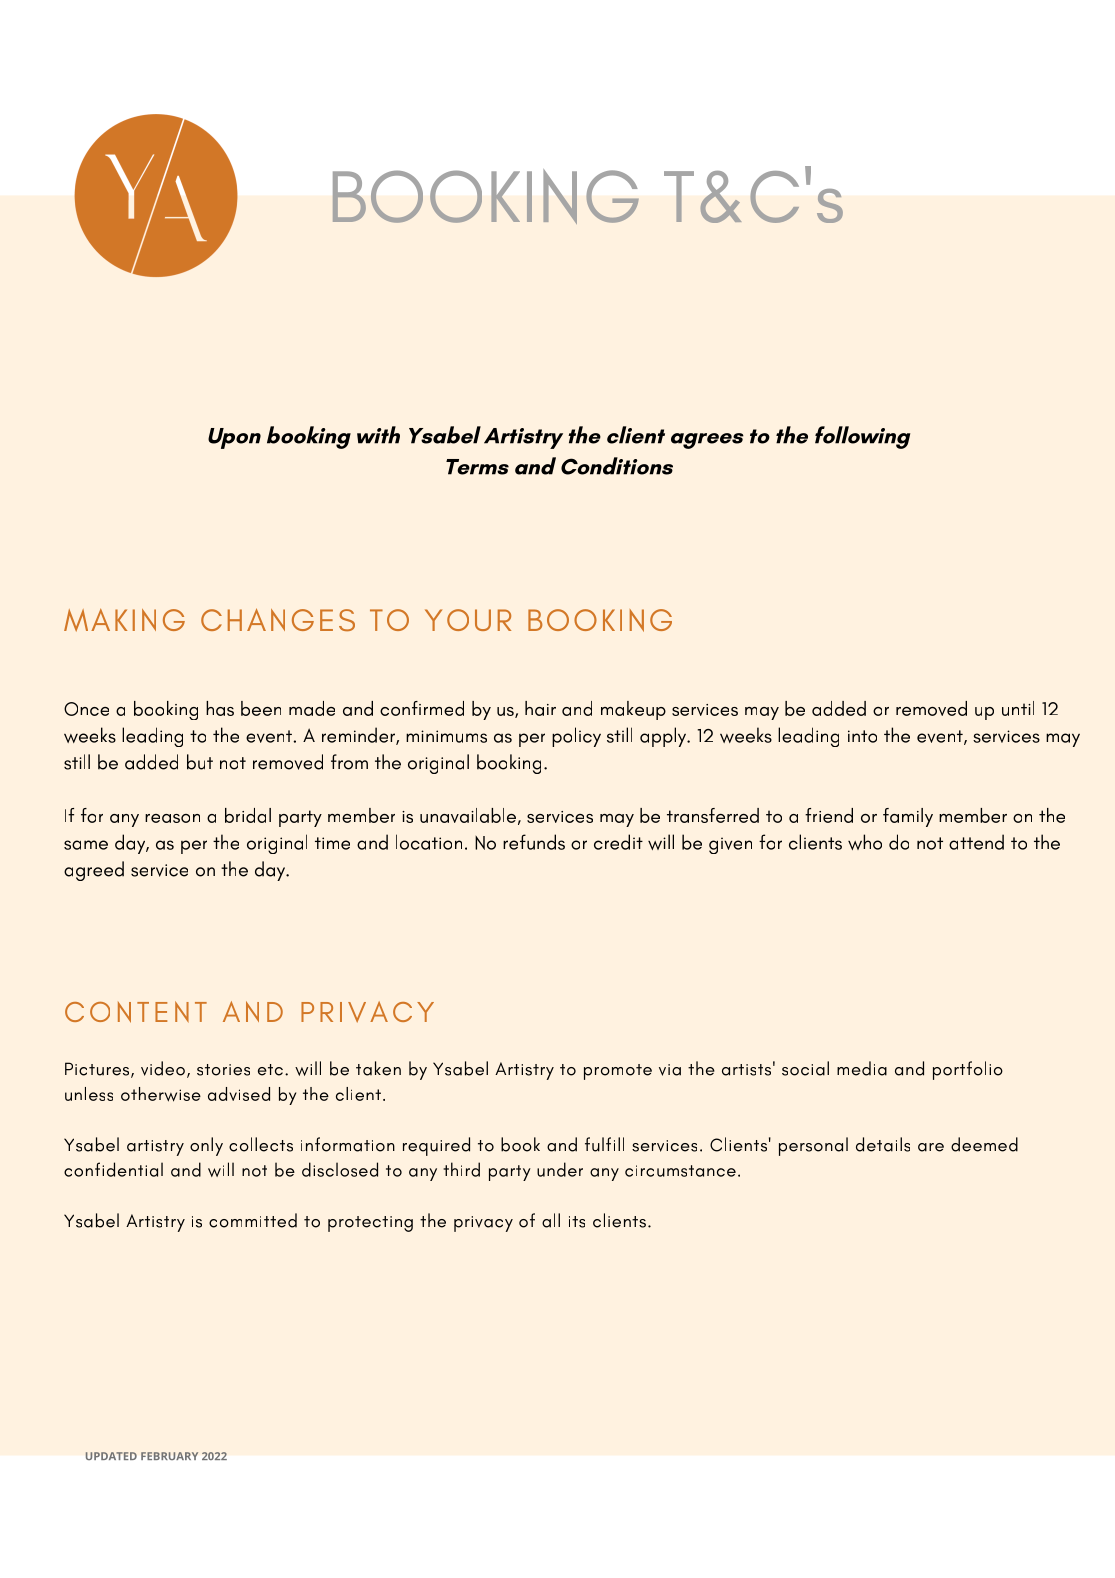  I want to click on FEBRUARY, so click(169, 1456).
